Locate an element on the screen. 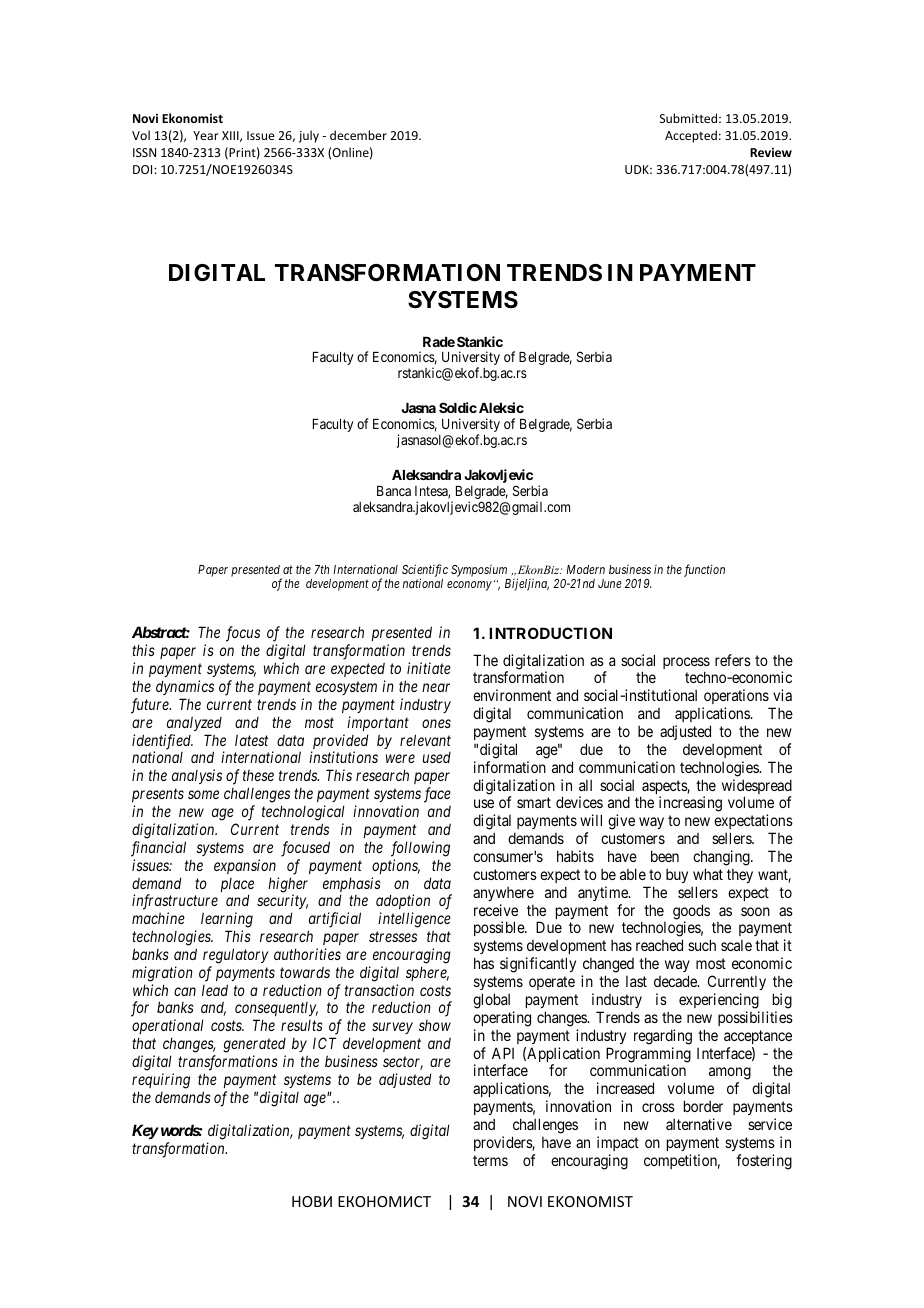 The width and height of the screenshot is (924, 1308). terms is located at coordinates (490, 1160).
